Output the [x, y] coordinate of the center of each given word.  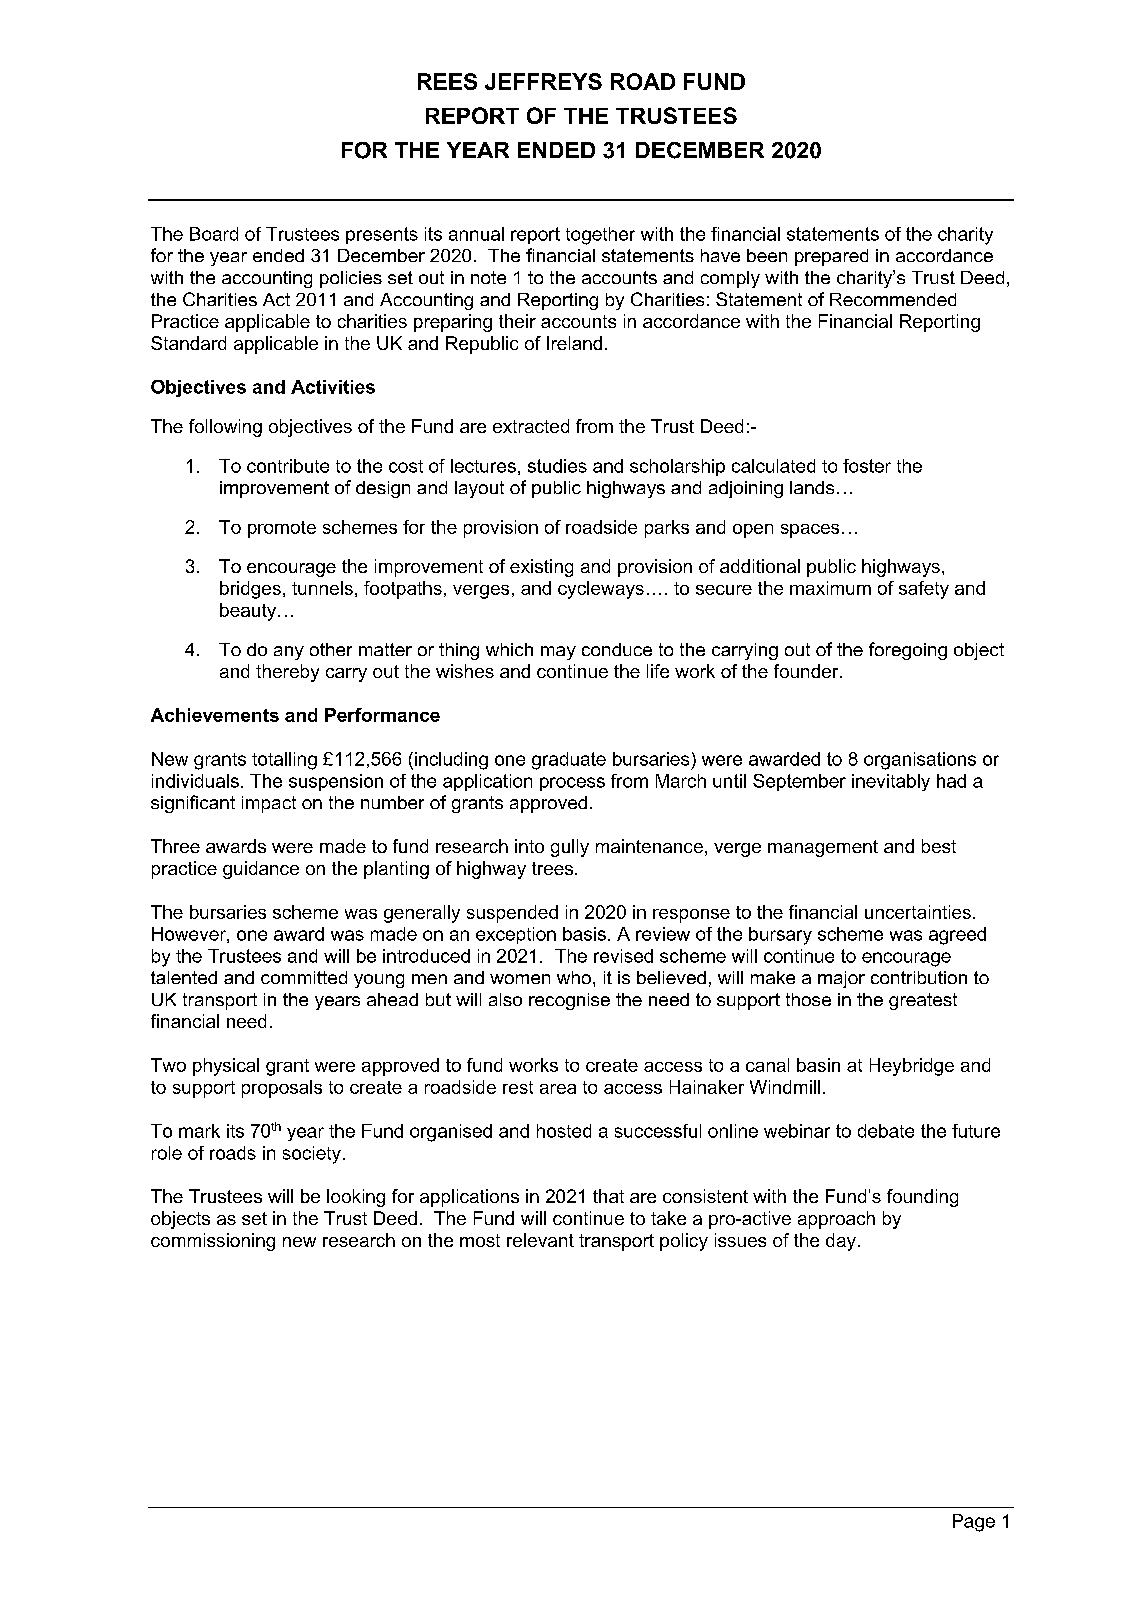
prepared [831, 257]
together [600, 236]
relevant [540, 1240]
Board [214, 234]
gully [570, 848]
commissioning [213, 1242]
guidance [261, 870]
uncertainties [918, 912]
